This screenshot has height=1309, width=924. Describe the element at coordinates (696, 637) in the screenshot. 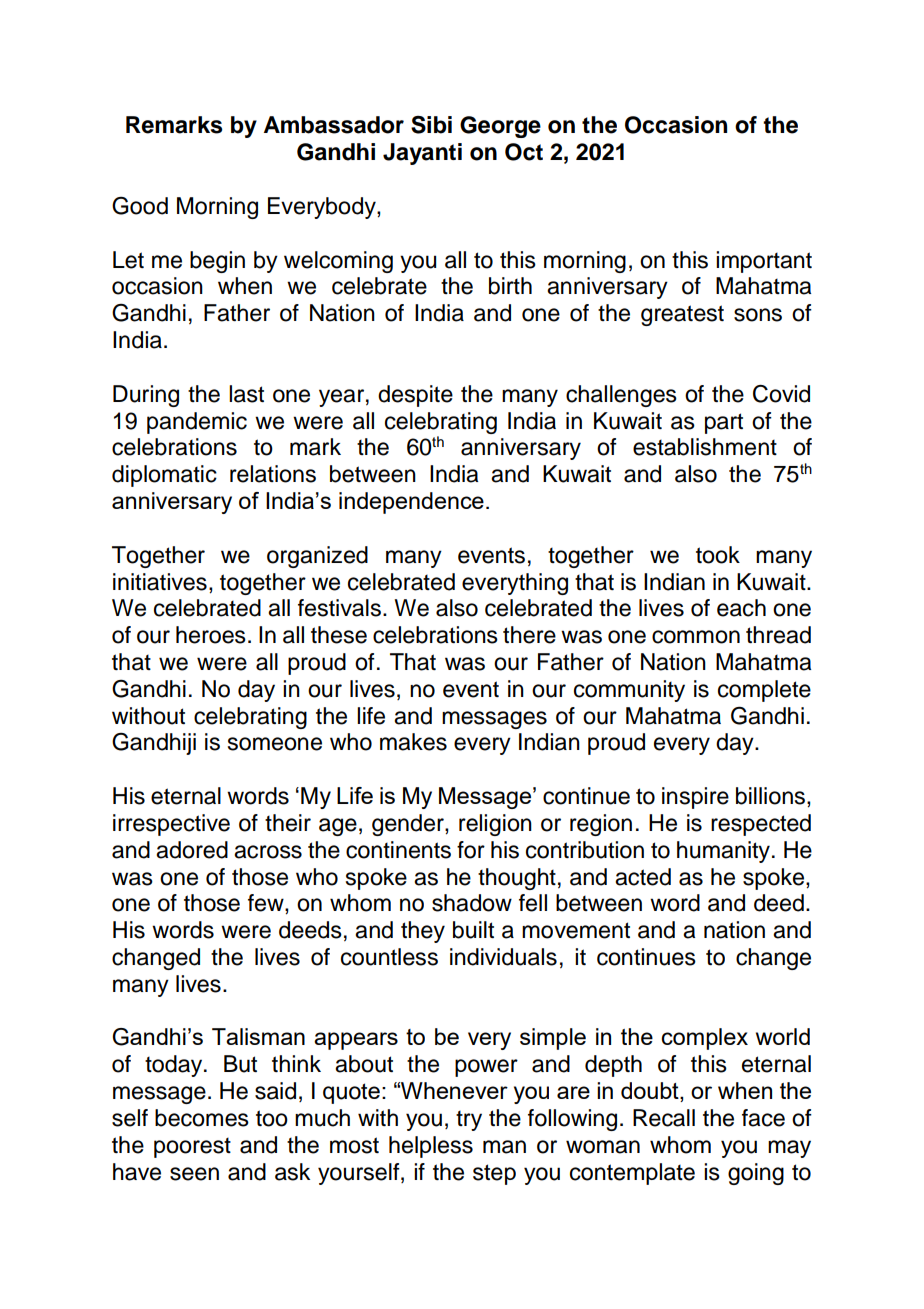

I see `common` at that location.
